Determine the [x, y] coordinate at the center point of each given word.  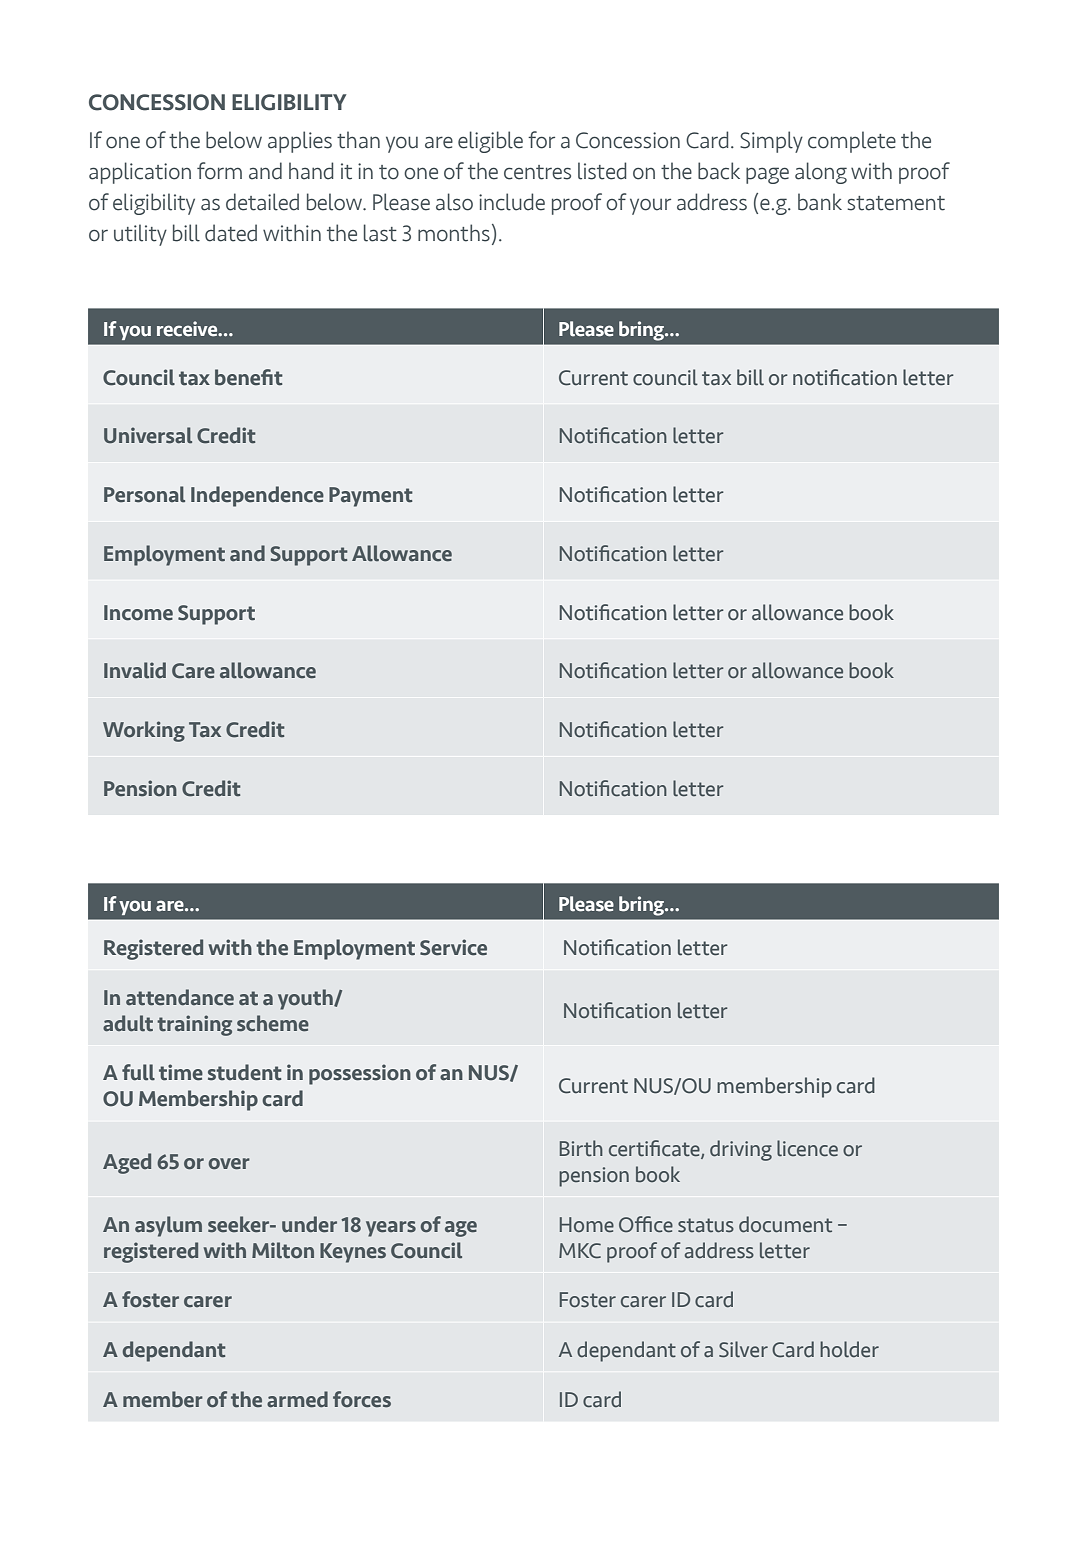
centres [537, 172]
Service [453, 947]
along [821, 173]
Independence [257, 496]
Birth [581, 1148]
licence [807, 1148]
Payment [371, 497]
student [245, 1072]
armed [297, 1399]
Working [144, 731]
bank [820, 202]
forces [362, 1399]
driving [741, 1150]
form [219, 171]
